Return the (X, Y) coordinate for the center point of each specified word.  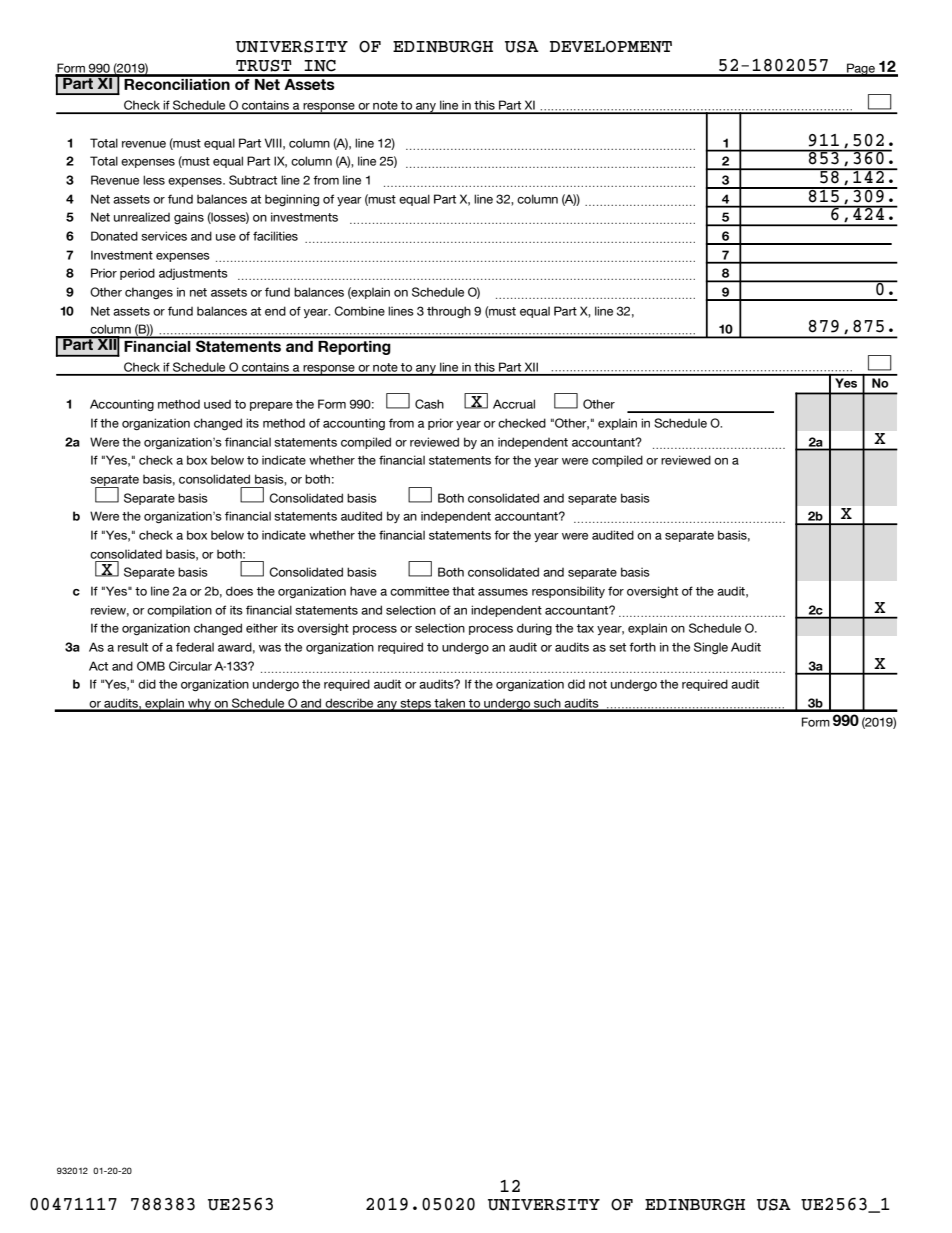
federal (195, 647)
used (217, 404)
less (154, 180)
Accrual (514, 404)
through (449, 312)
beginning (292, 200)
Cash (429, 404)
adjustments (193, 274)
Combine (359, 311)
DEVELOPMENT (611, 47)
